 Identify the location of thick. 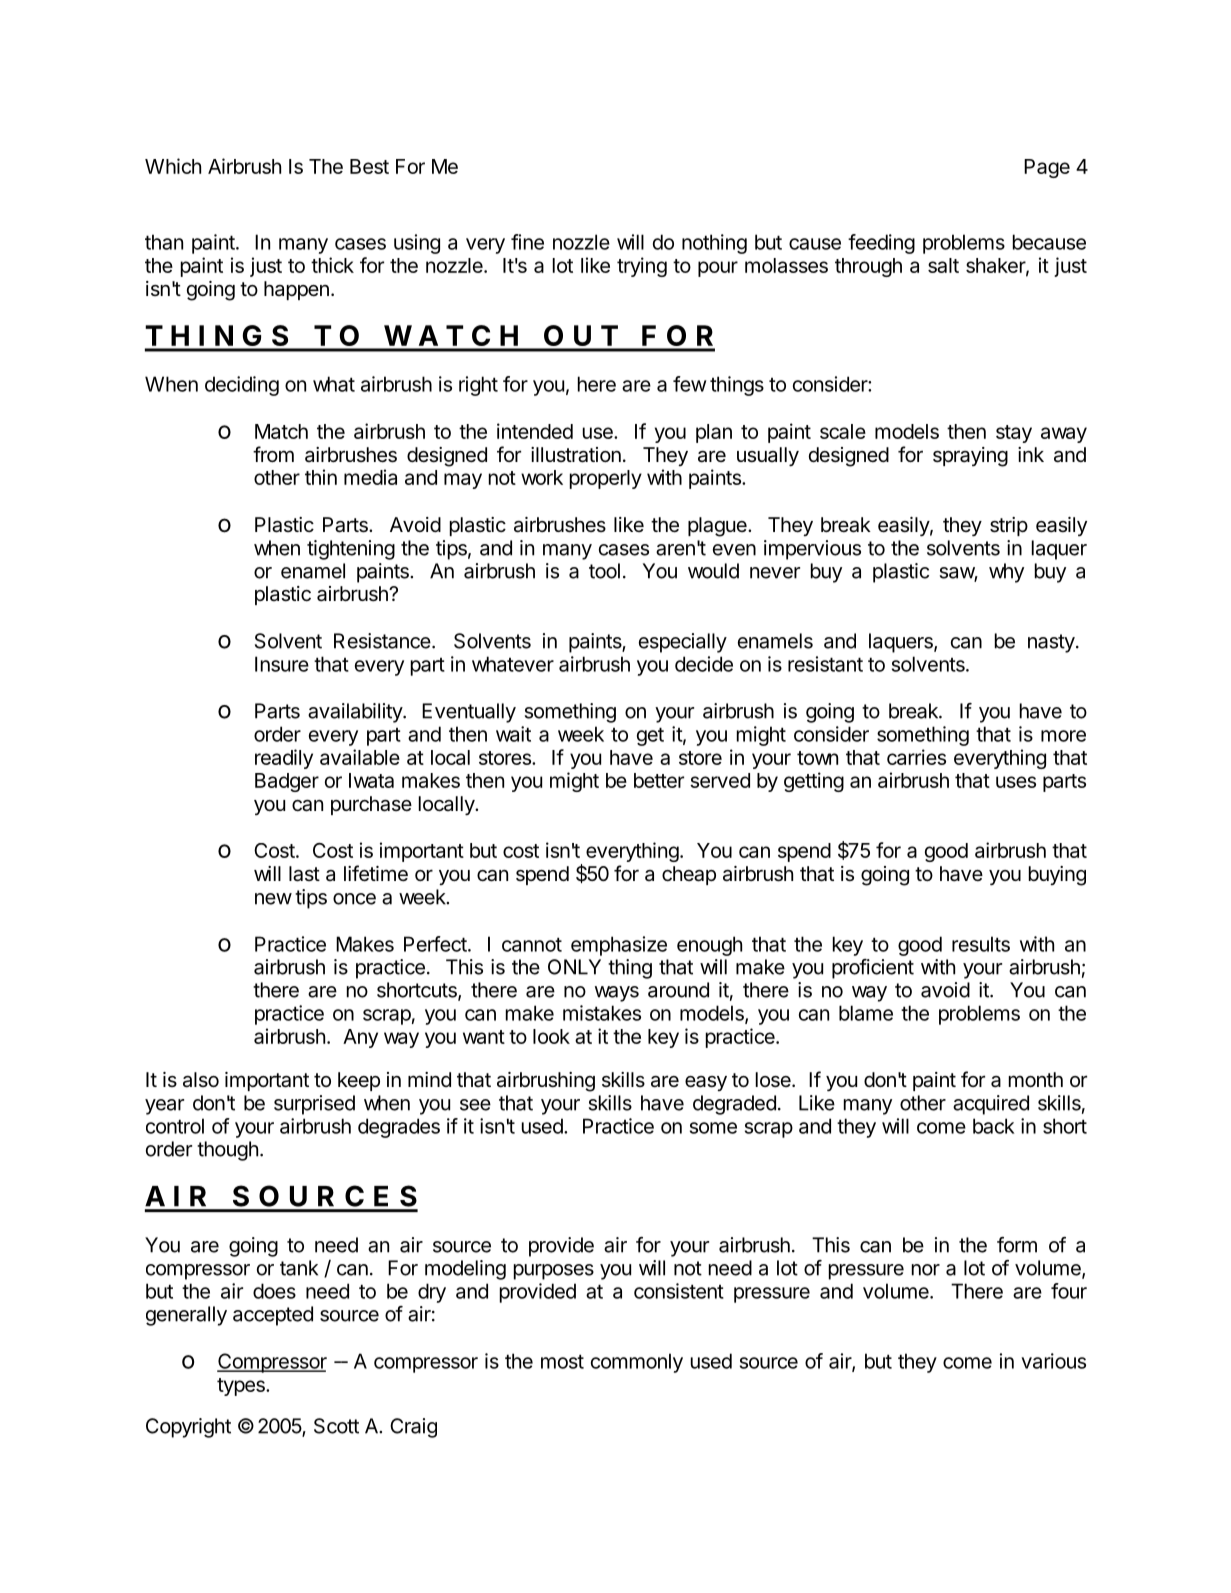
(332, 265).
